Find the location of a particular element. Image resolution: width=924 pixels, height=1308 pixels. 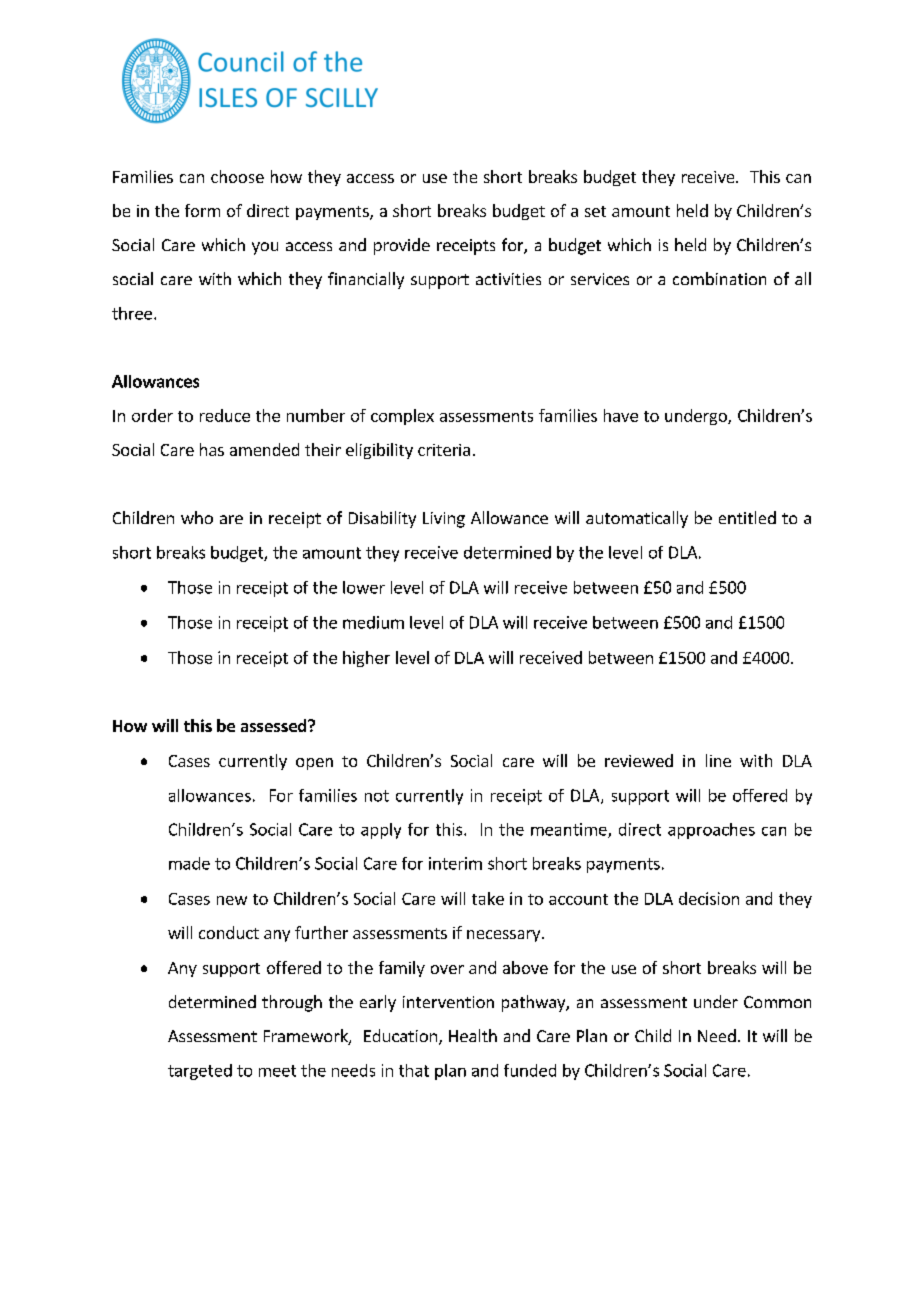

made is located at coordinates (189, 863).
